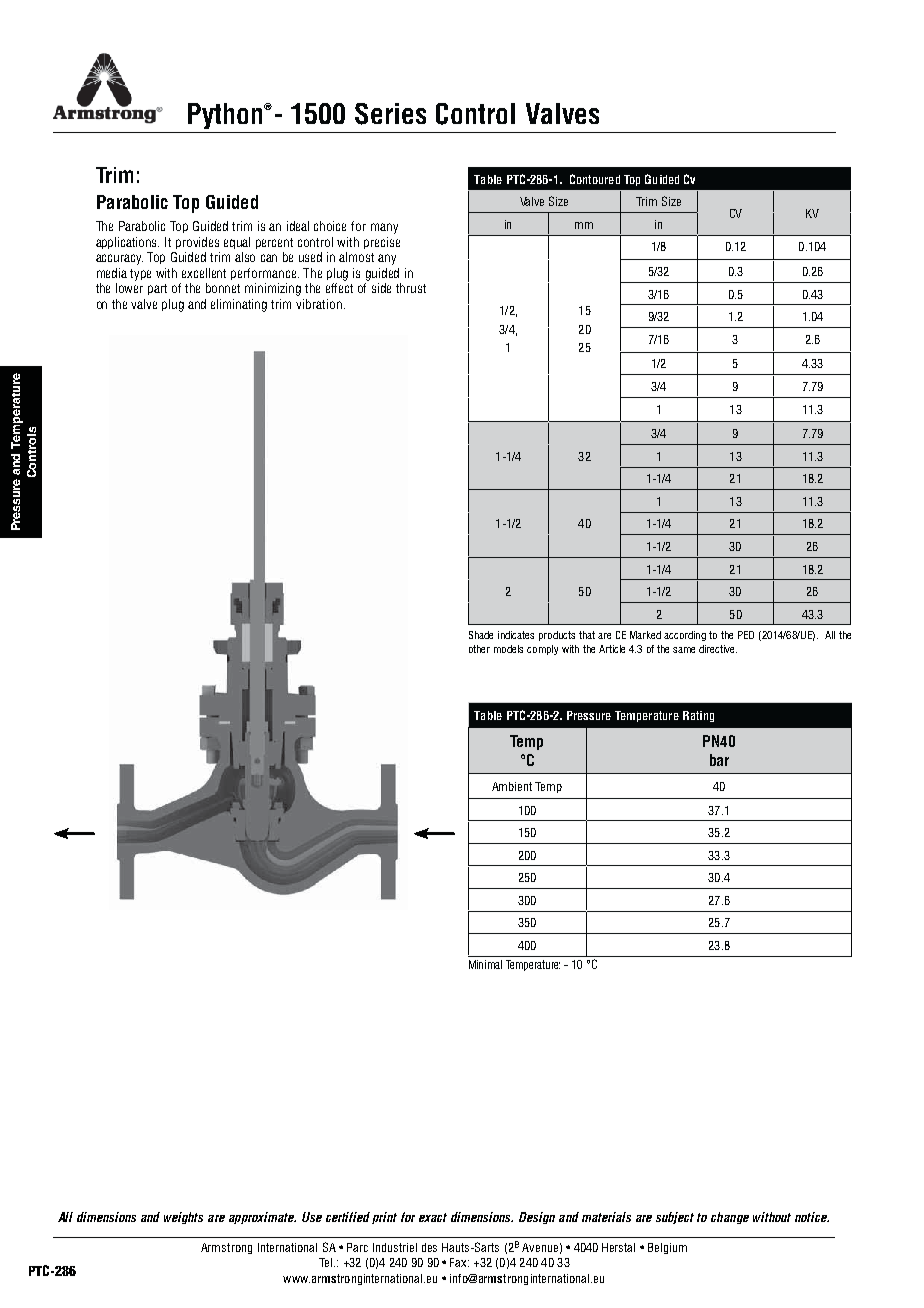 The image size is (924, 1308). Describe the element at coordinates (512, 786) in the screenshot. I see `Ambient` at that location.
